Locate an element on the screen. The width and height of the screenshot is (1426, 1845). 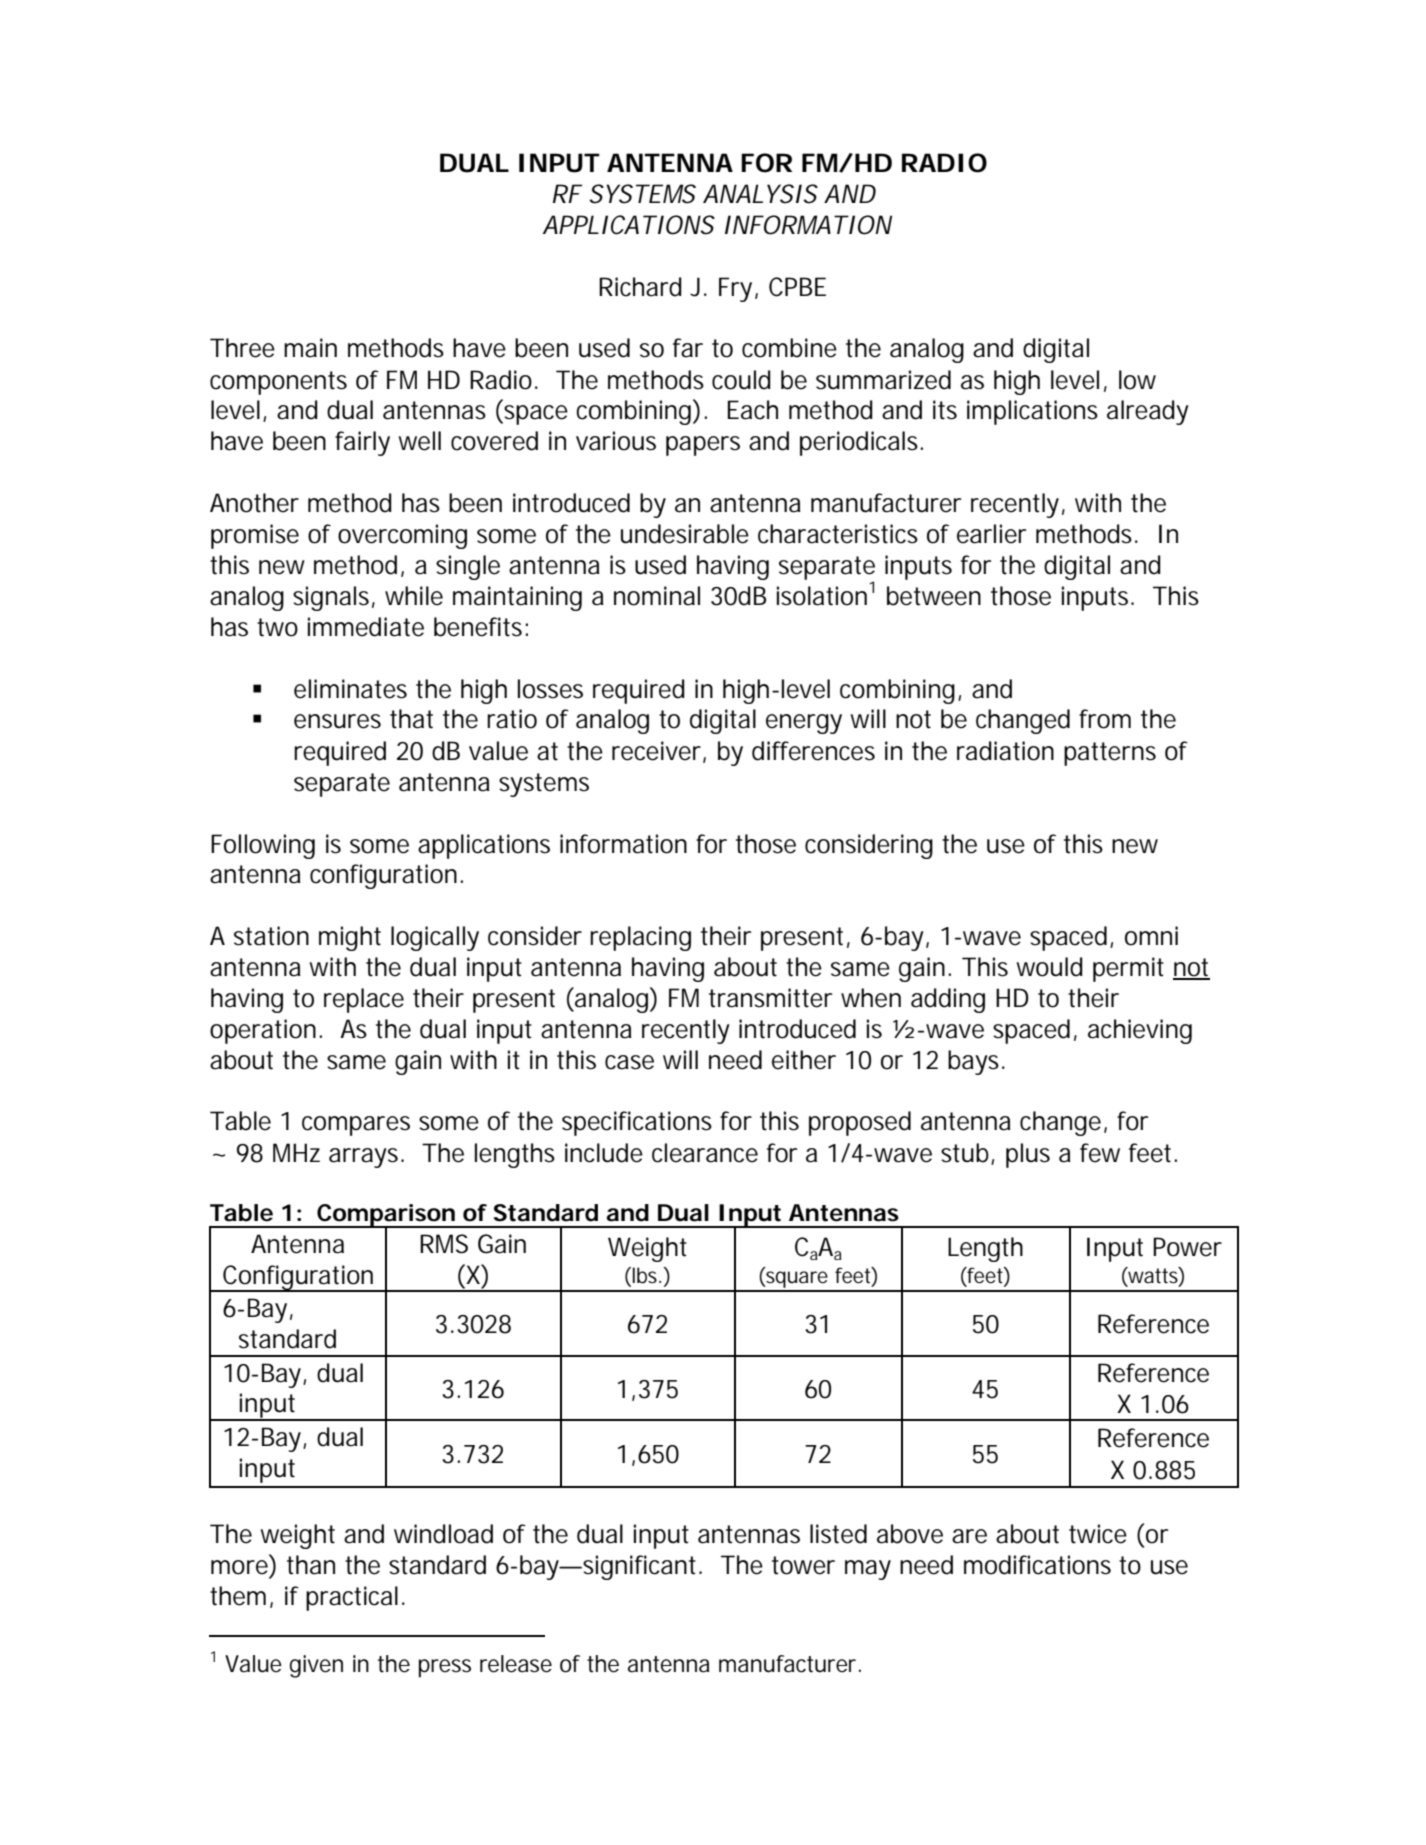
transmitter is located at coordinates (770, 998).
